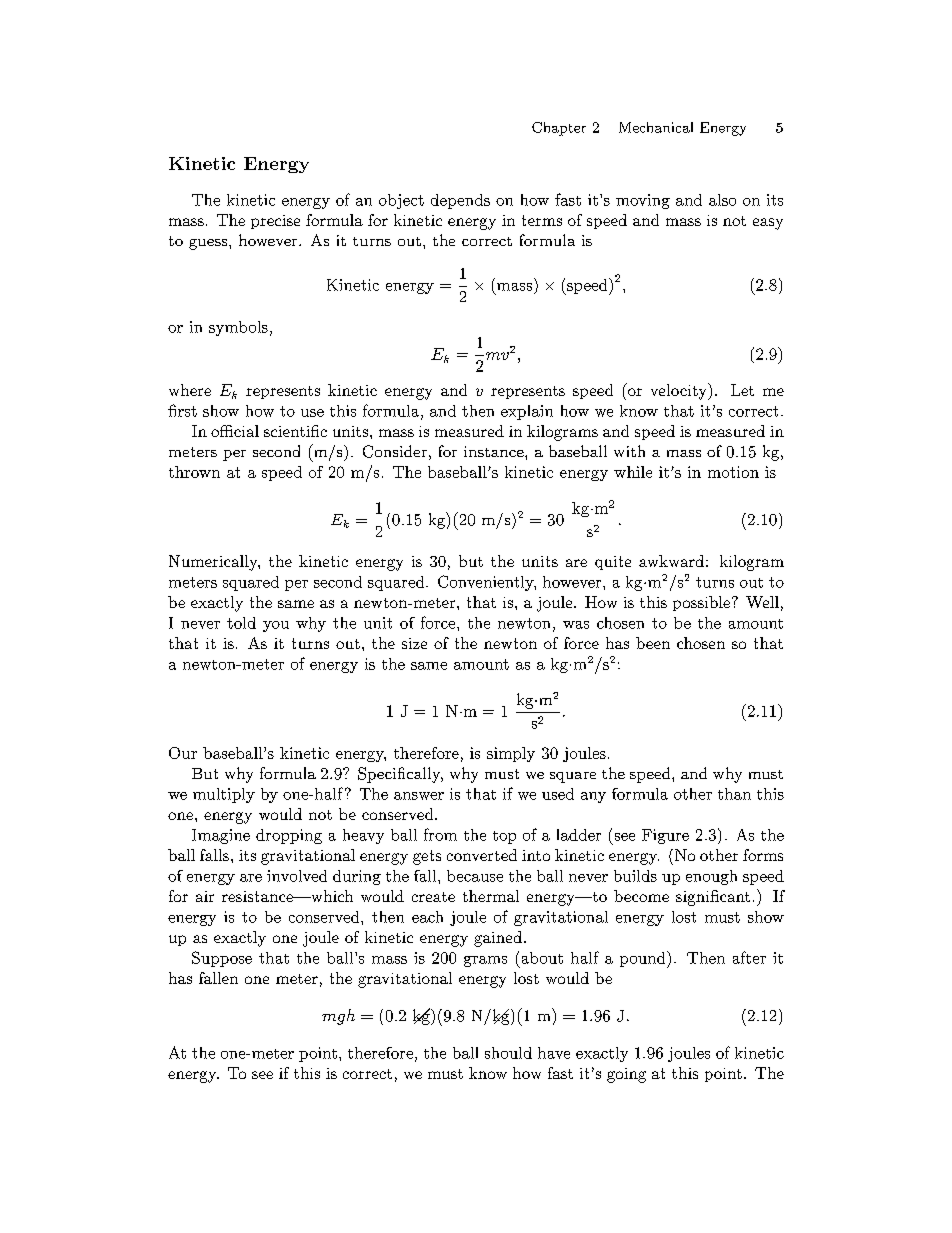  What do you see at coordinates (527, 412) in the document?
I see `explain` at bounding box center [527, 412].
